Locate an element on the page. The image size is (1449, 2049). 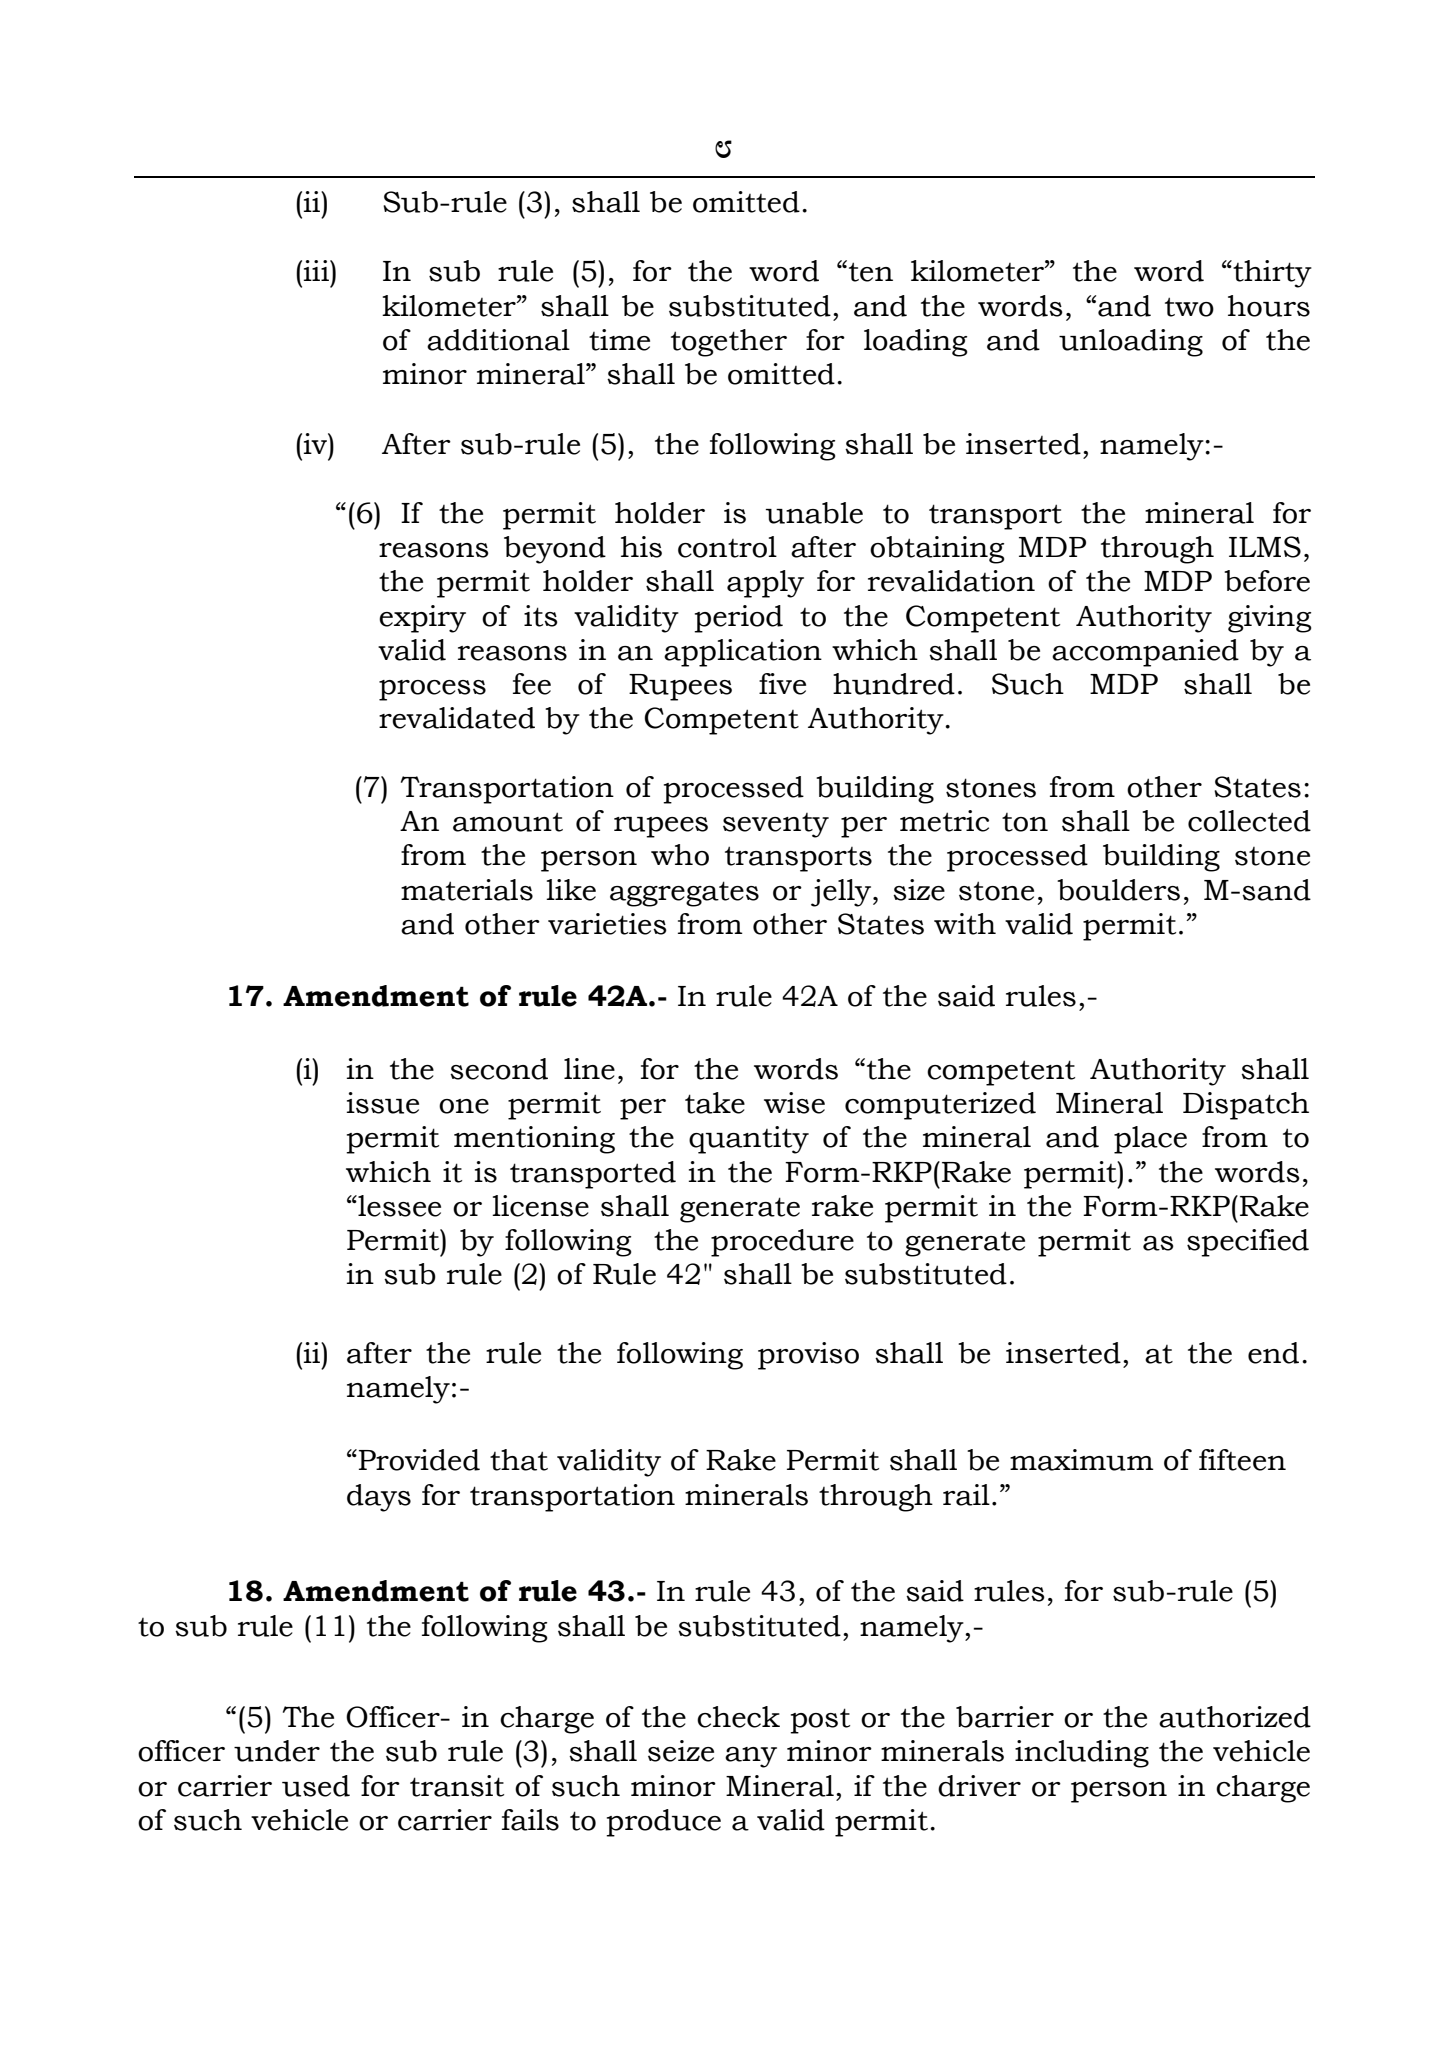
transit is located at coordinates (457, 1786).
